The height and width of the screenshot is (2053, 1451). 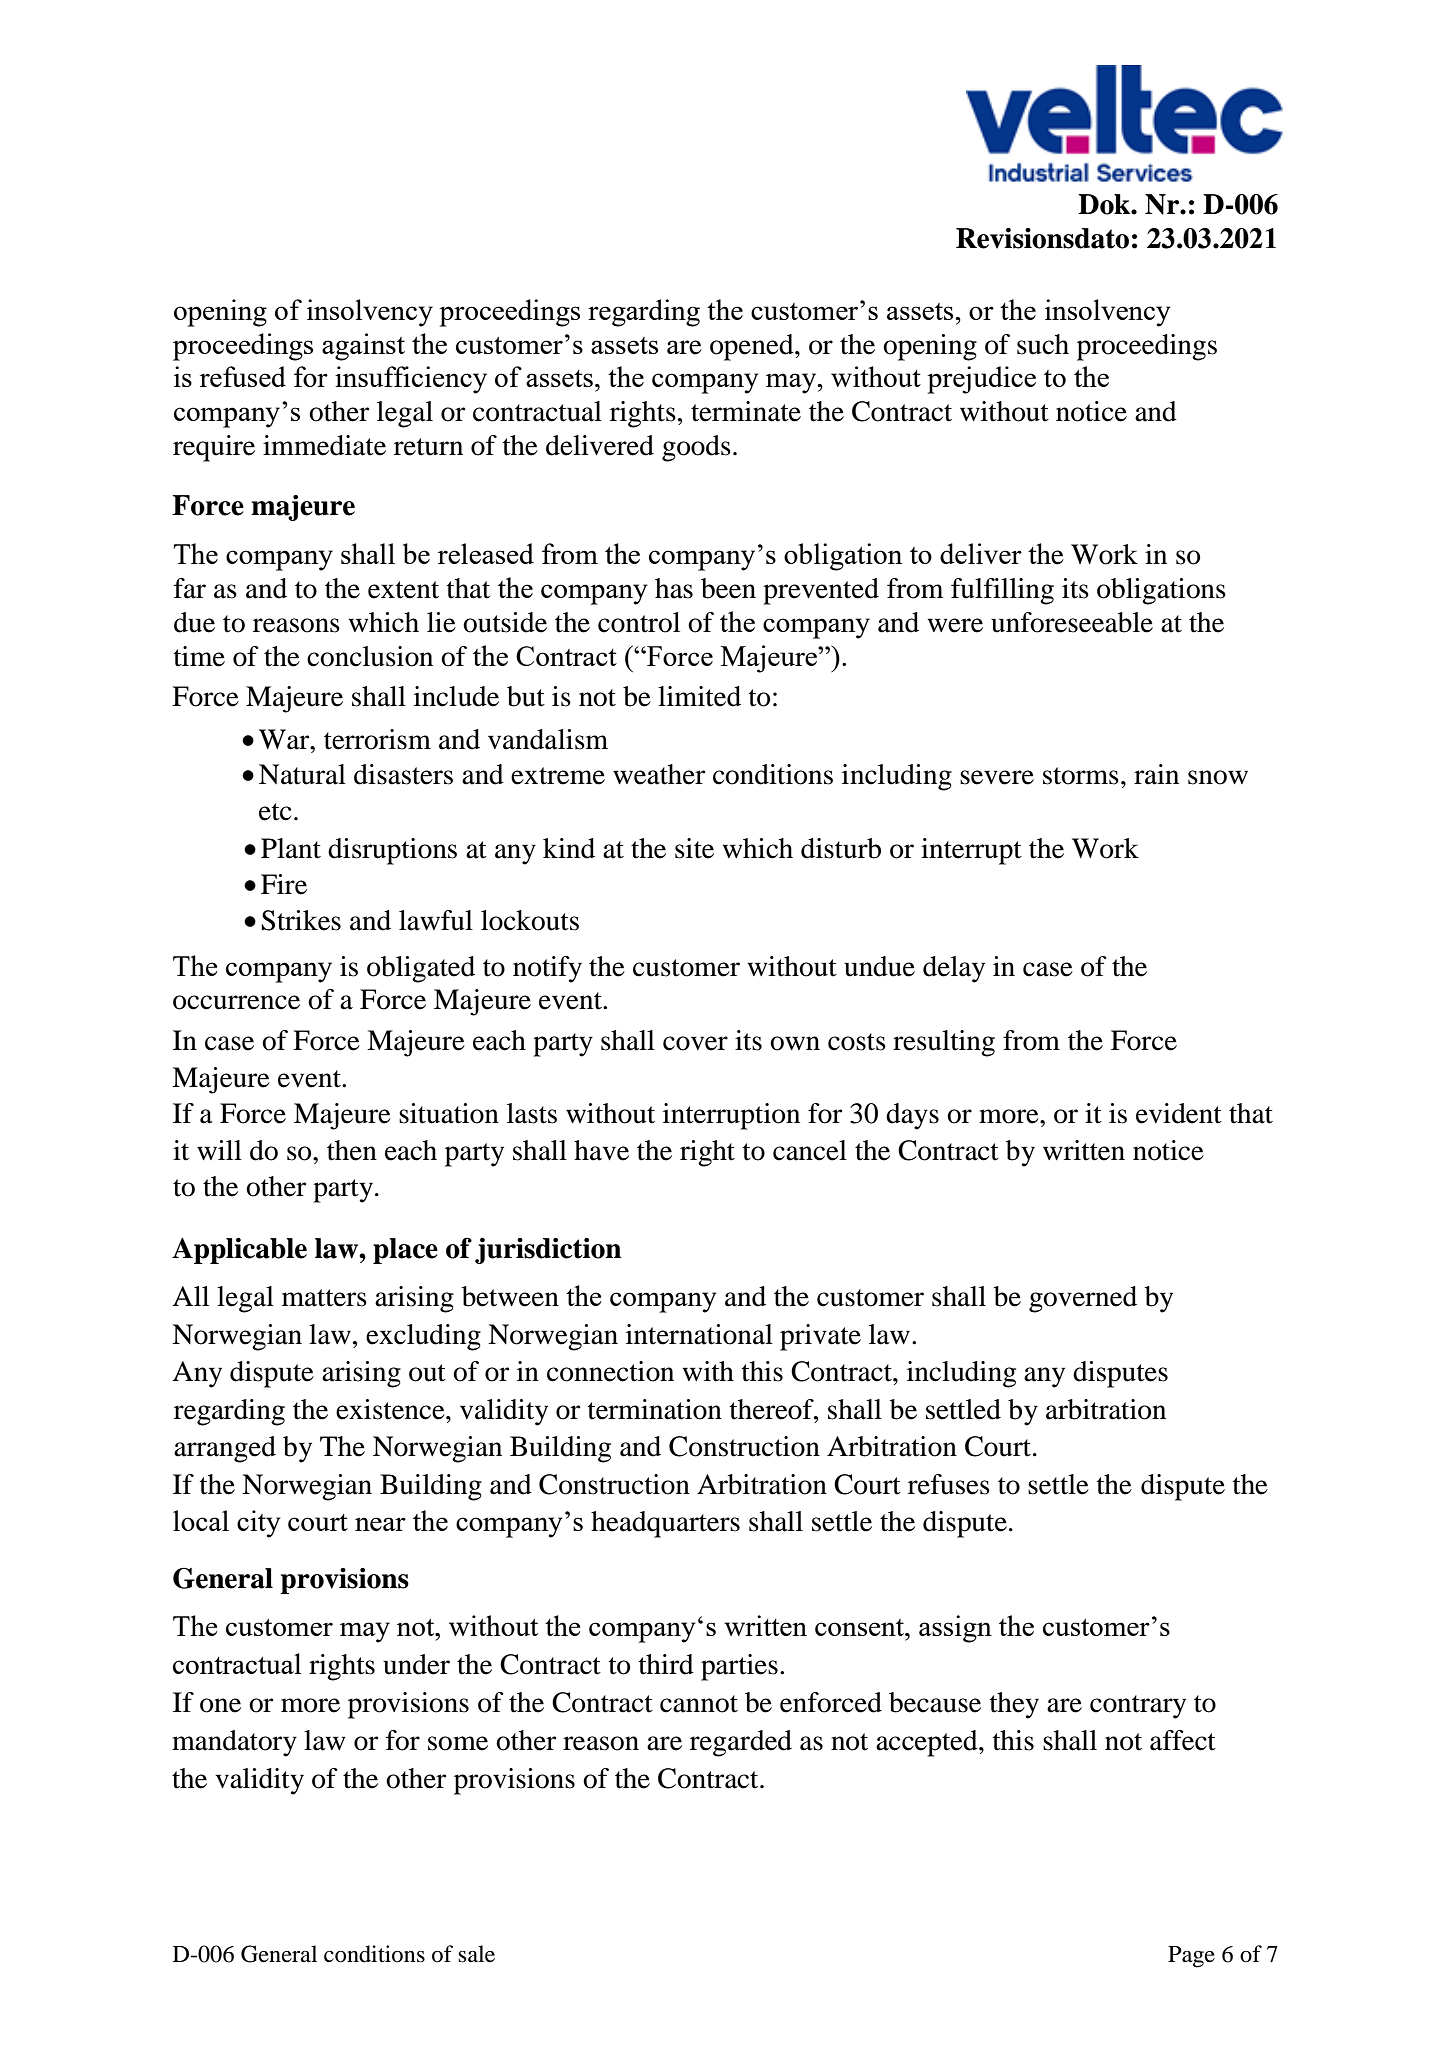 What do you see at coordinates (665, 1524) in the screenshot?
I see `headquarters` at bounding box center [665, 1524].
